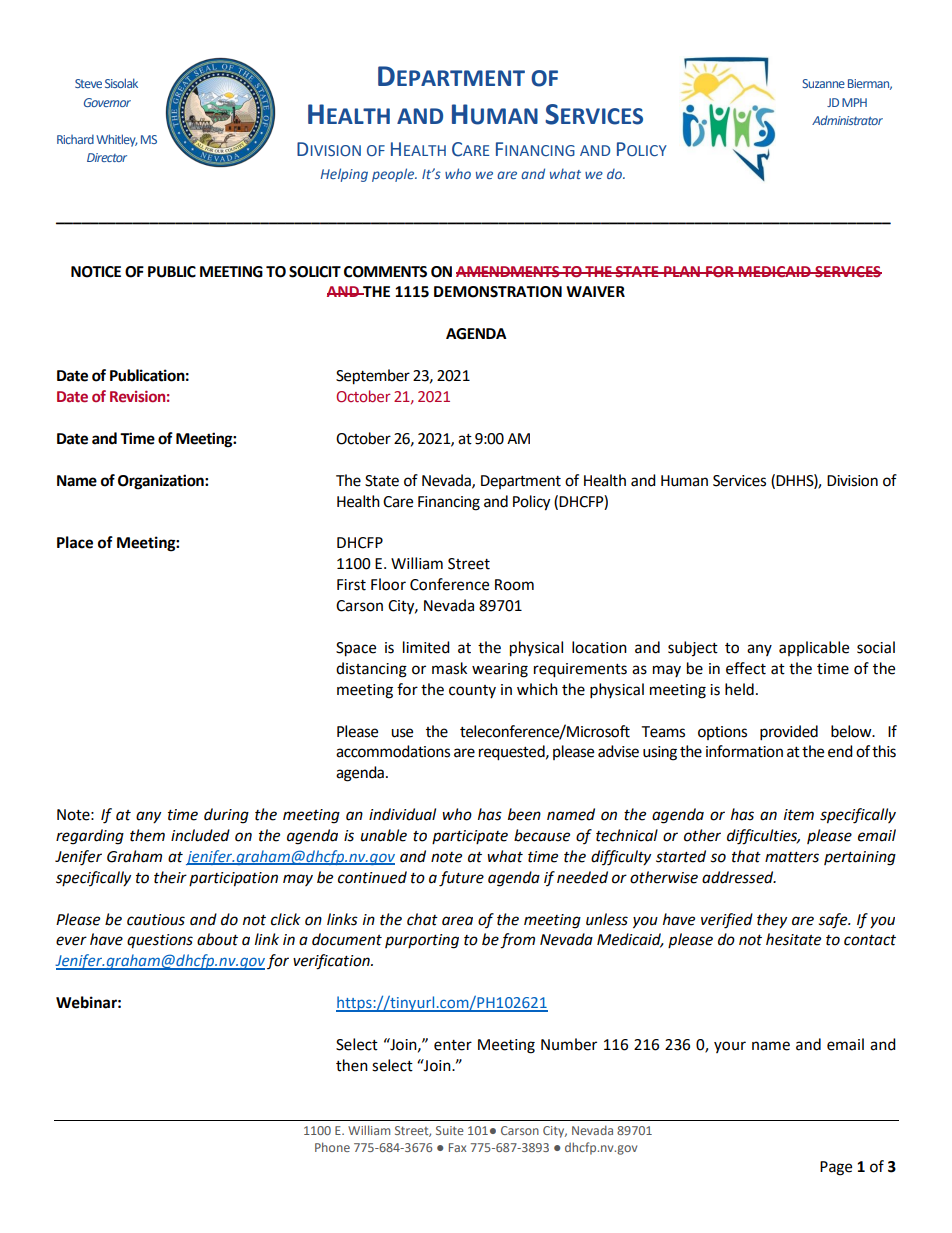 The width and height of the image is (952, 1233). I want to click on applicable, so click(814, 648).
